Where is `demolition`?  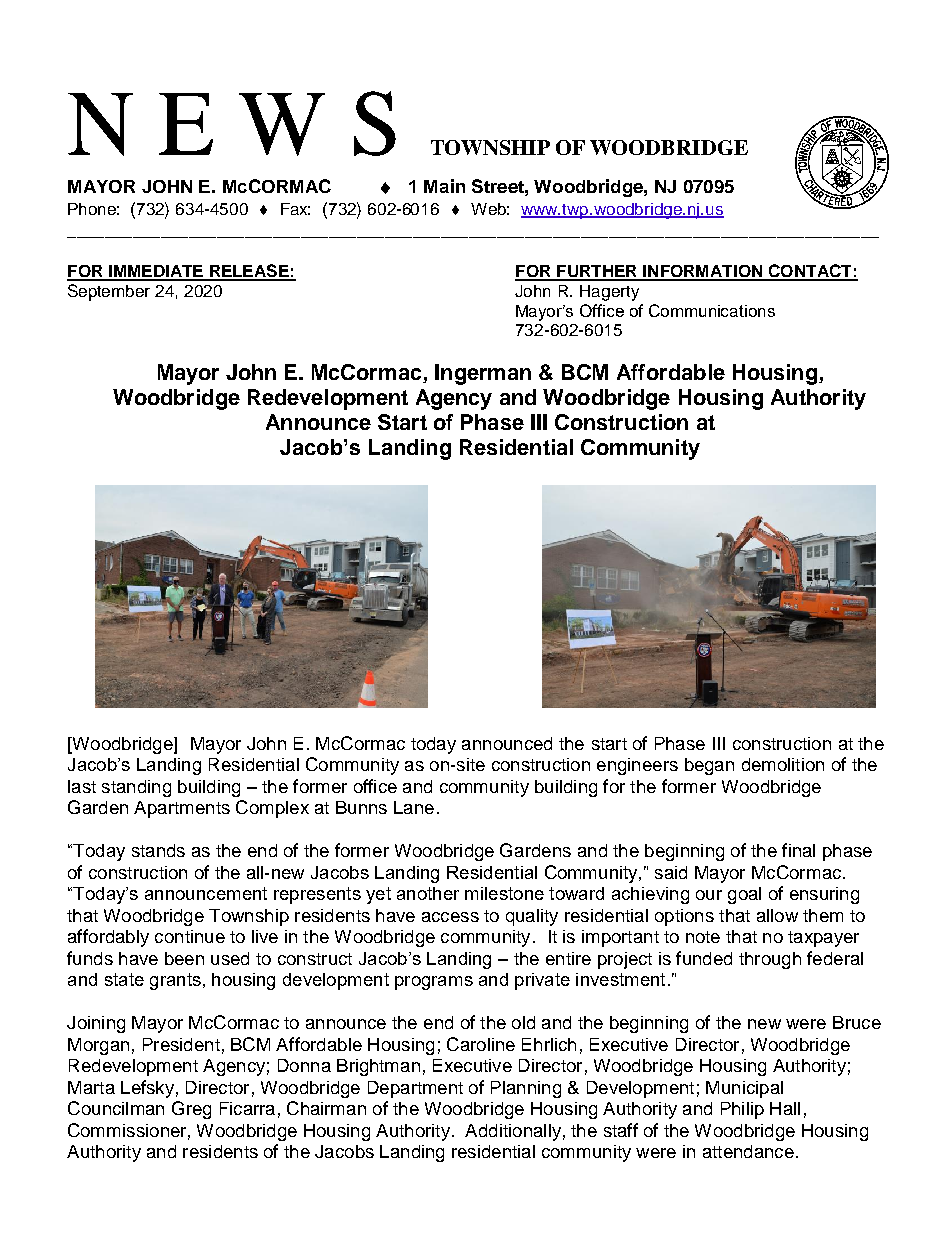
demolition is located at coordinates (783, 764).
